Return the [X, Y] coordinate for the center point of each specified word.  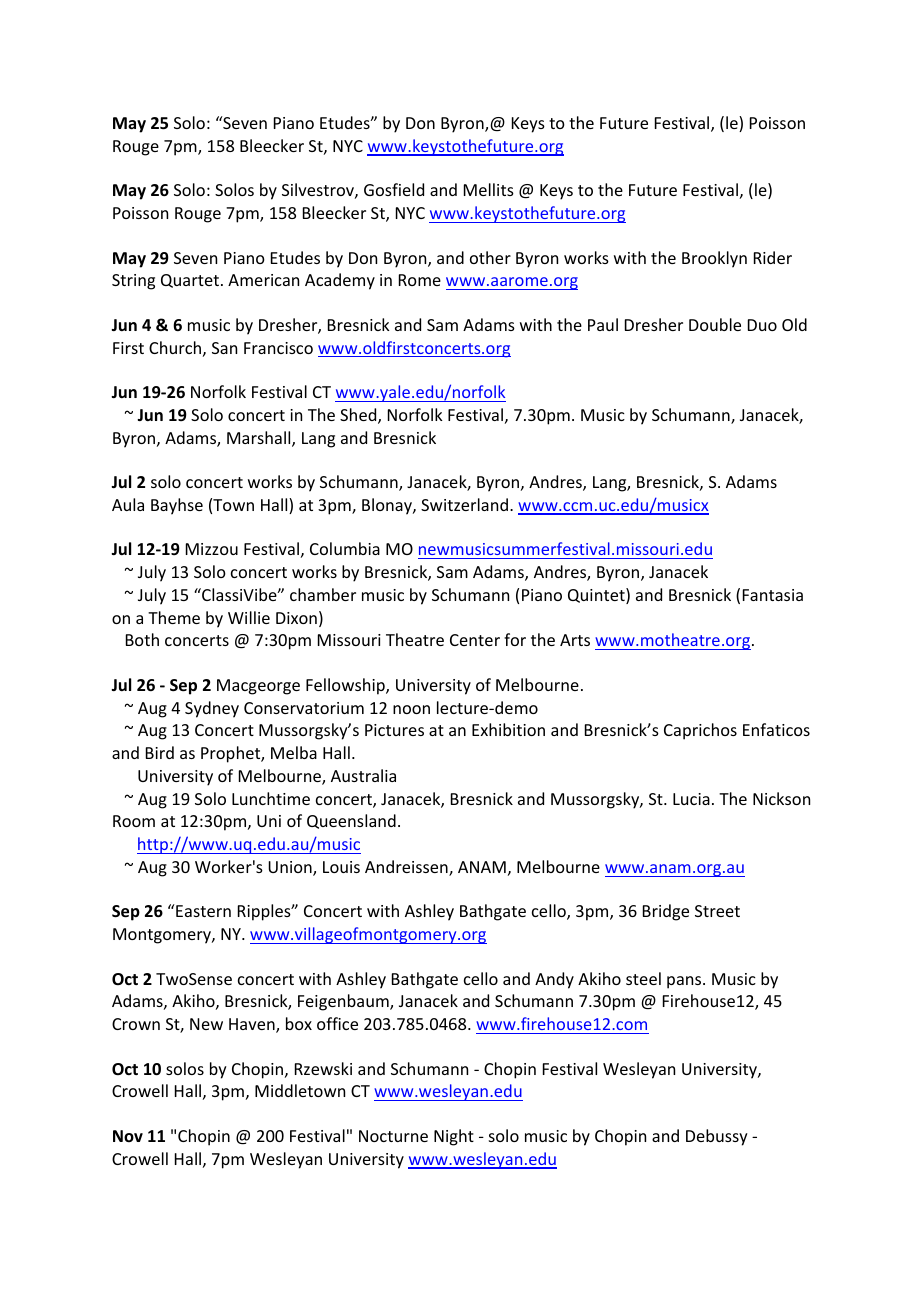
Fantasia [773, 595]
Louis [341, 867]
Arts [575, 640]
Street [717, 911]
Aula [128, 504]
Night [454, 1137]
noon [411, 709]
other [490, 257]
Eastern [202, 910]
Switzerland [464, 504]
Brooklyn [714, 259]
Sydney [212, 709]
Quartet [190, 281]
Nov [128, 1136]
